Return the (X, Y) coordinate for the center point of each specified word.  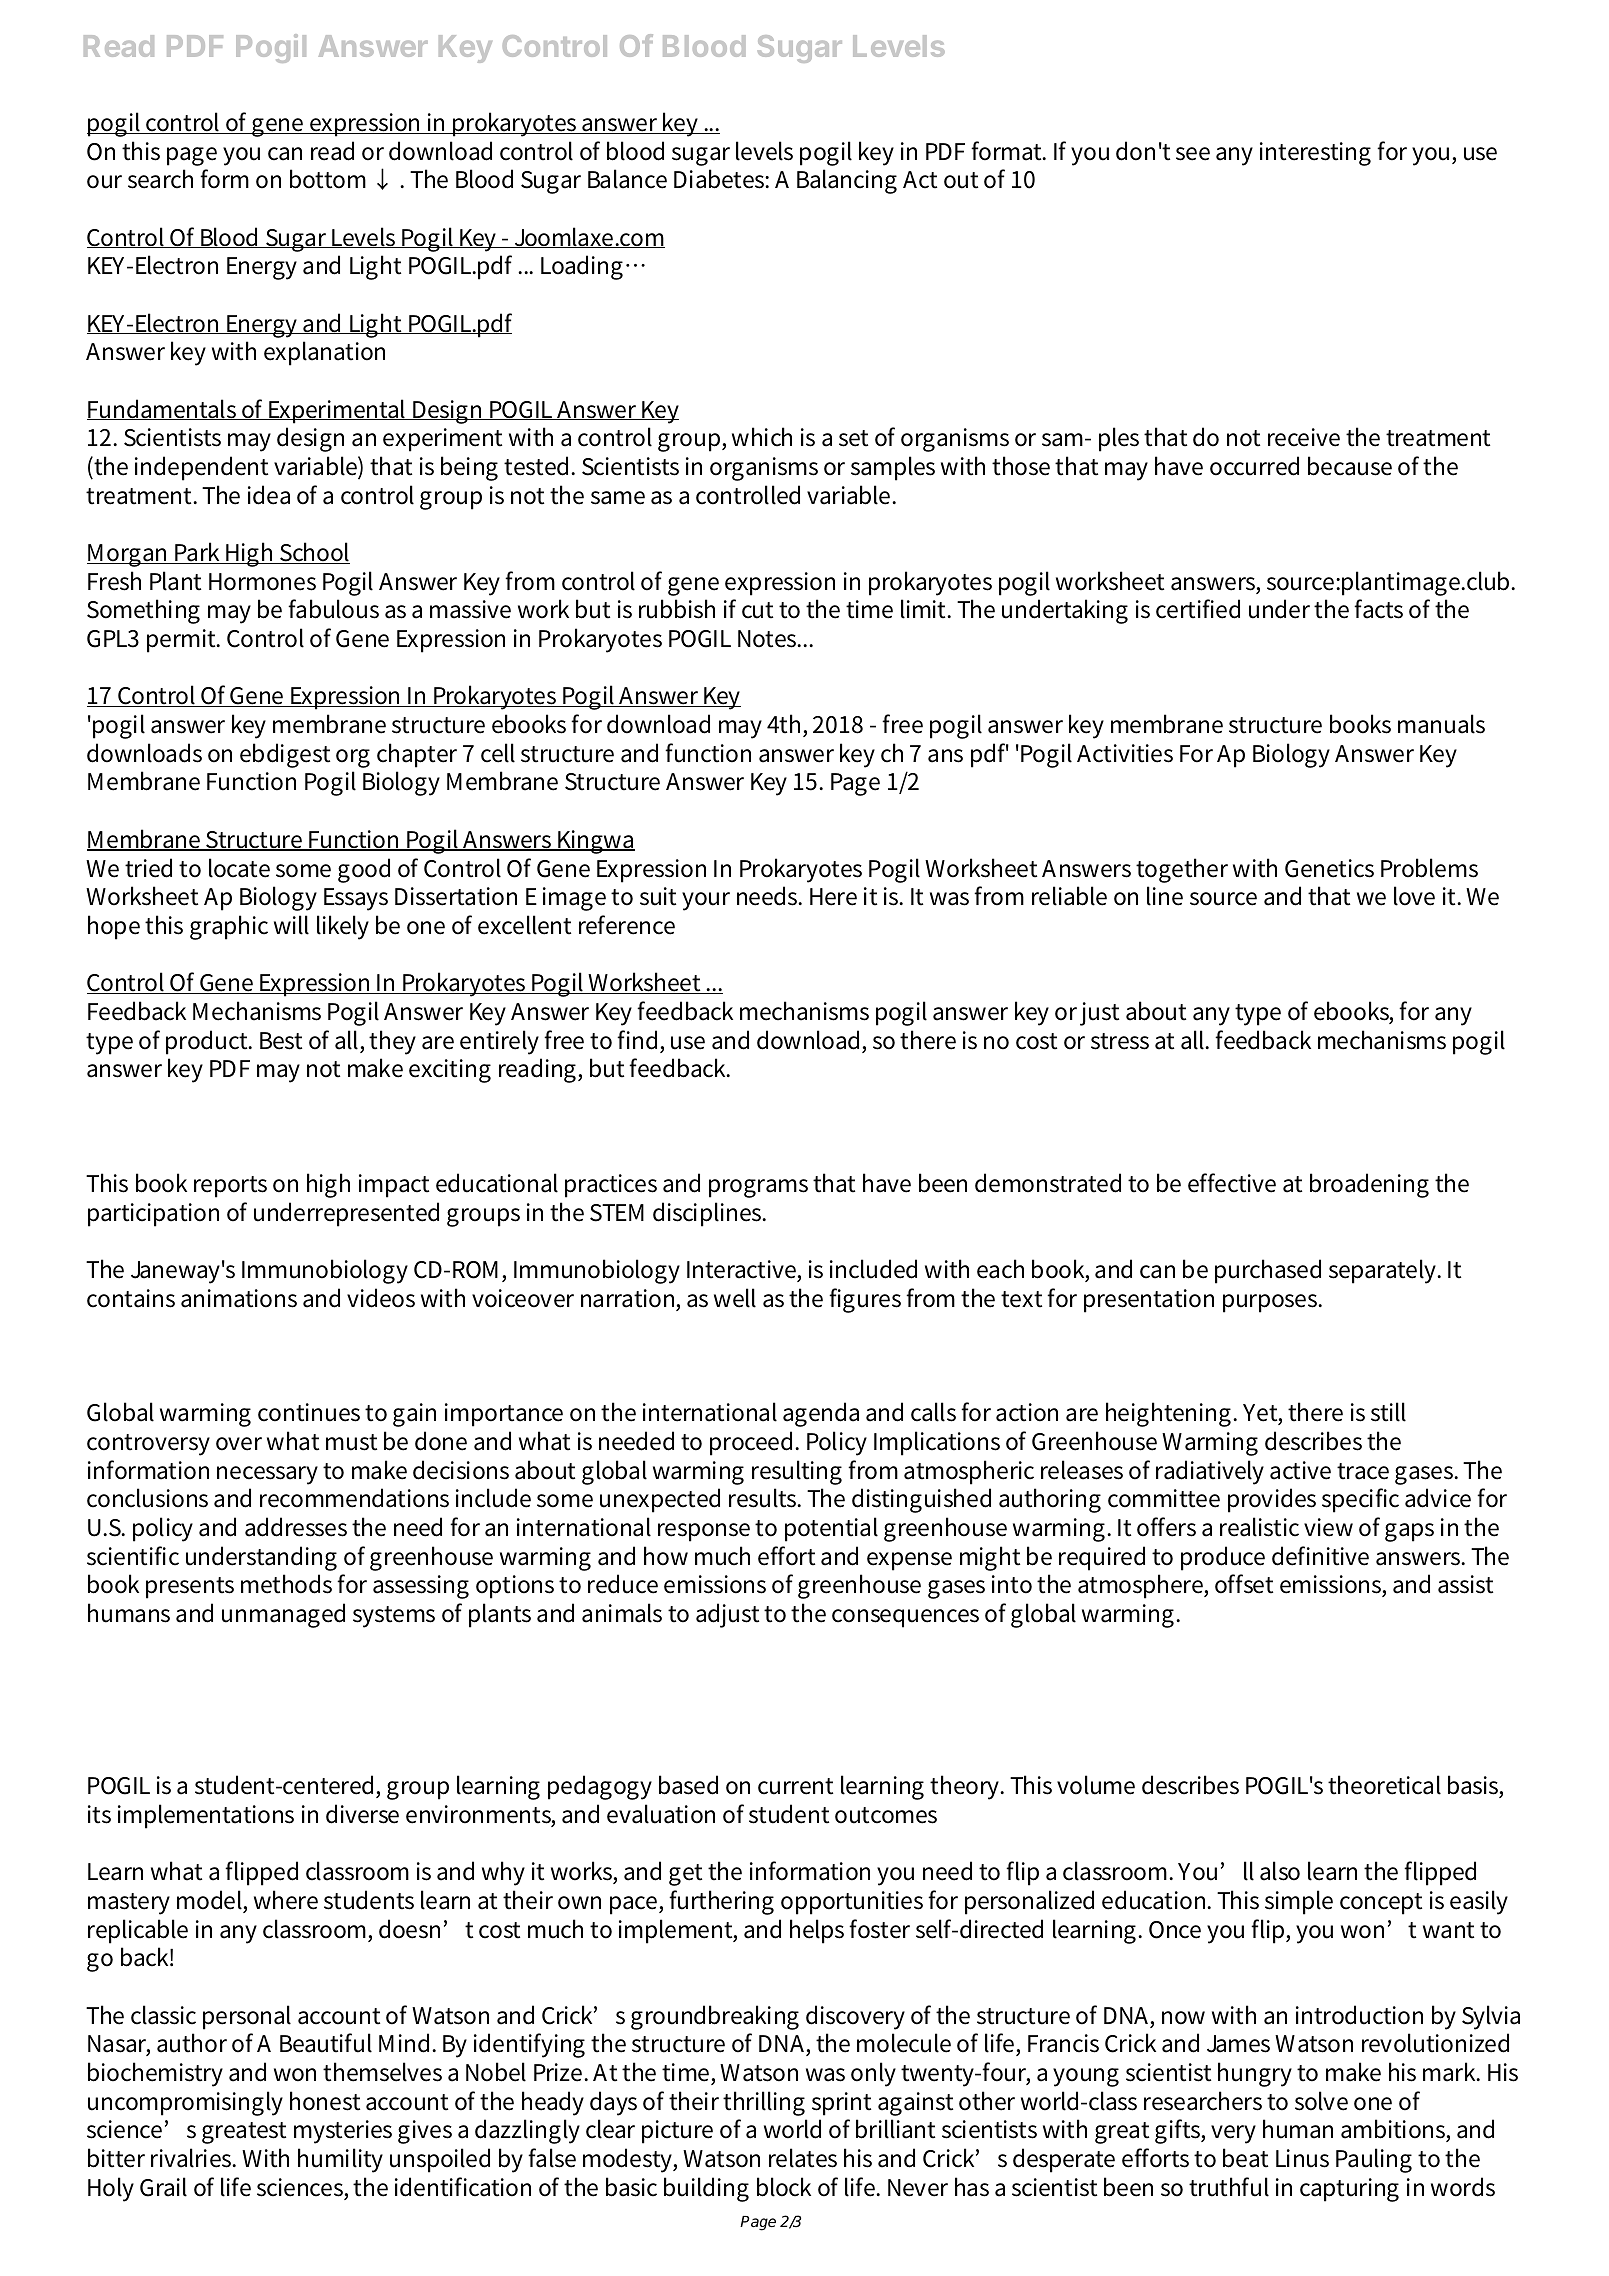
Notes (769, 639)
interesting (1315, 154)
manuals (1441, 724)
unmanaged (283, 1615)
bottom (328, 179)
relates (803, 2158)
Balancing (847, 181)
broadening (1369, 1185)
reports (230, 1187)
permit (183, 641)
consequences (905, 1618)
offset (1244, 1584)
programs (758, 1188)
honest (325, 2101)
